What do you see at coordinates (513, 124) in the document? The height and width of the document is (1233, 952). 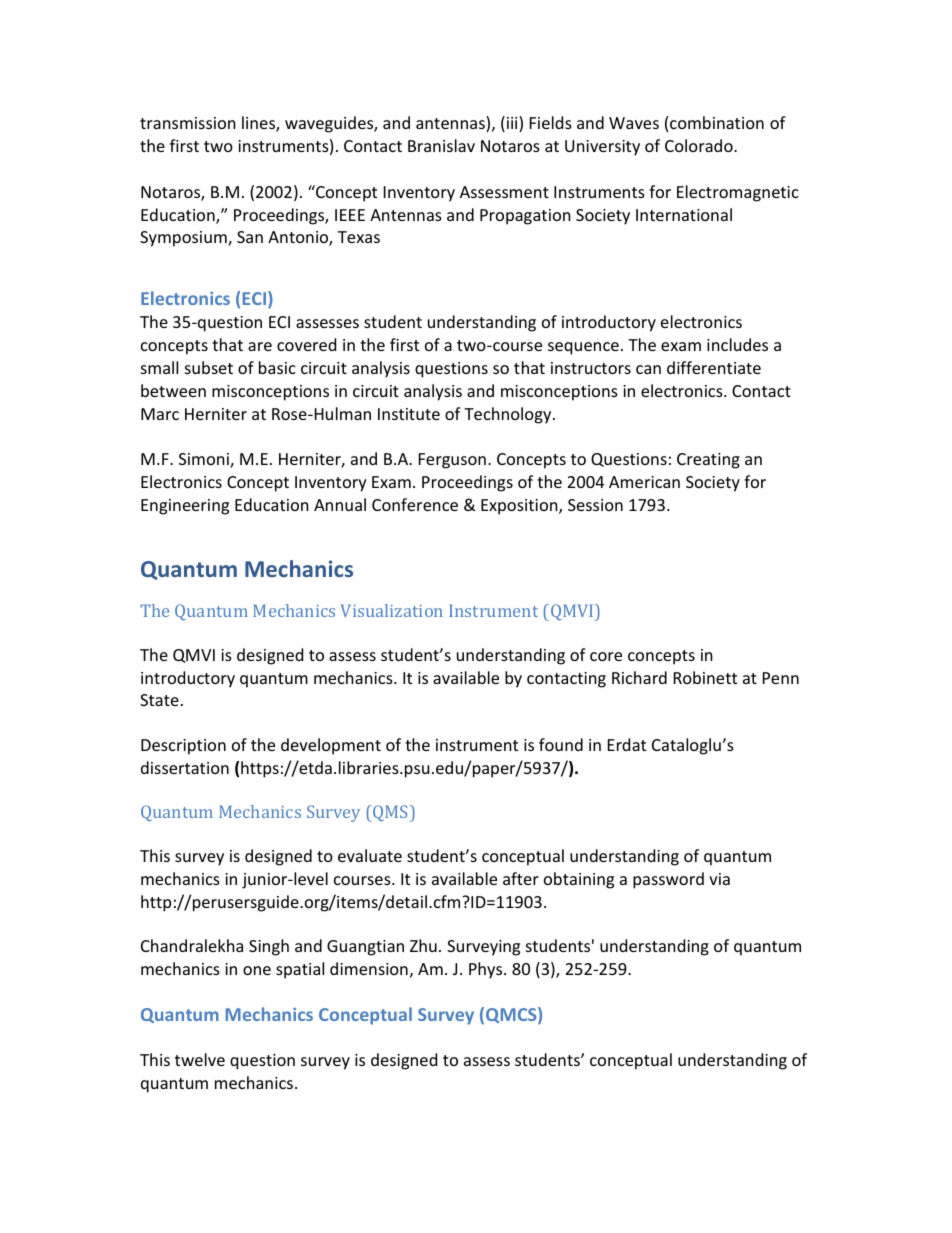 I see `iii` at bounding box center [513, 124].
